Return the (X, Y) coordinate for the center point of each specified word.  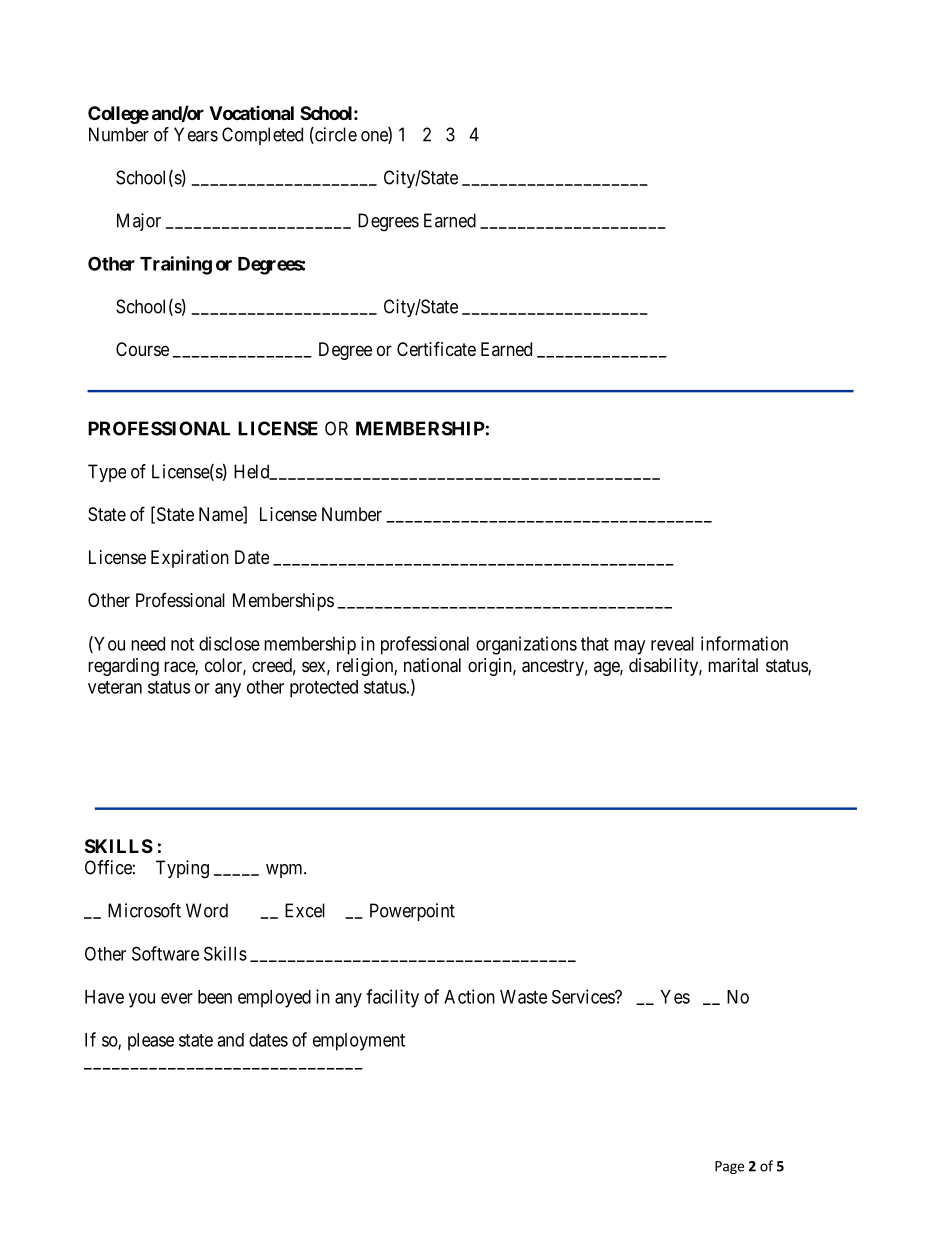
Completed (262, 136)
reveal (672, 644)
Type (107, 473)
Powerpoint (412, 912)
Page (729, 1167)
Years (196, 134)
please (151, 1042)
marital (733, 665)
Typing (182, 869)
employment (359, 1042)
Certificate (436, 349)
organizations (526, 645)
